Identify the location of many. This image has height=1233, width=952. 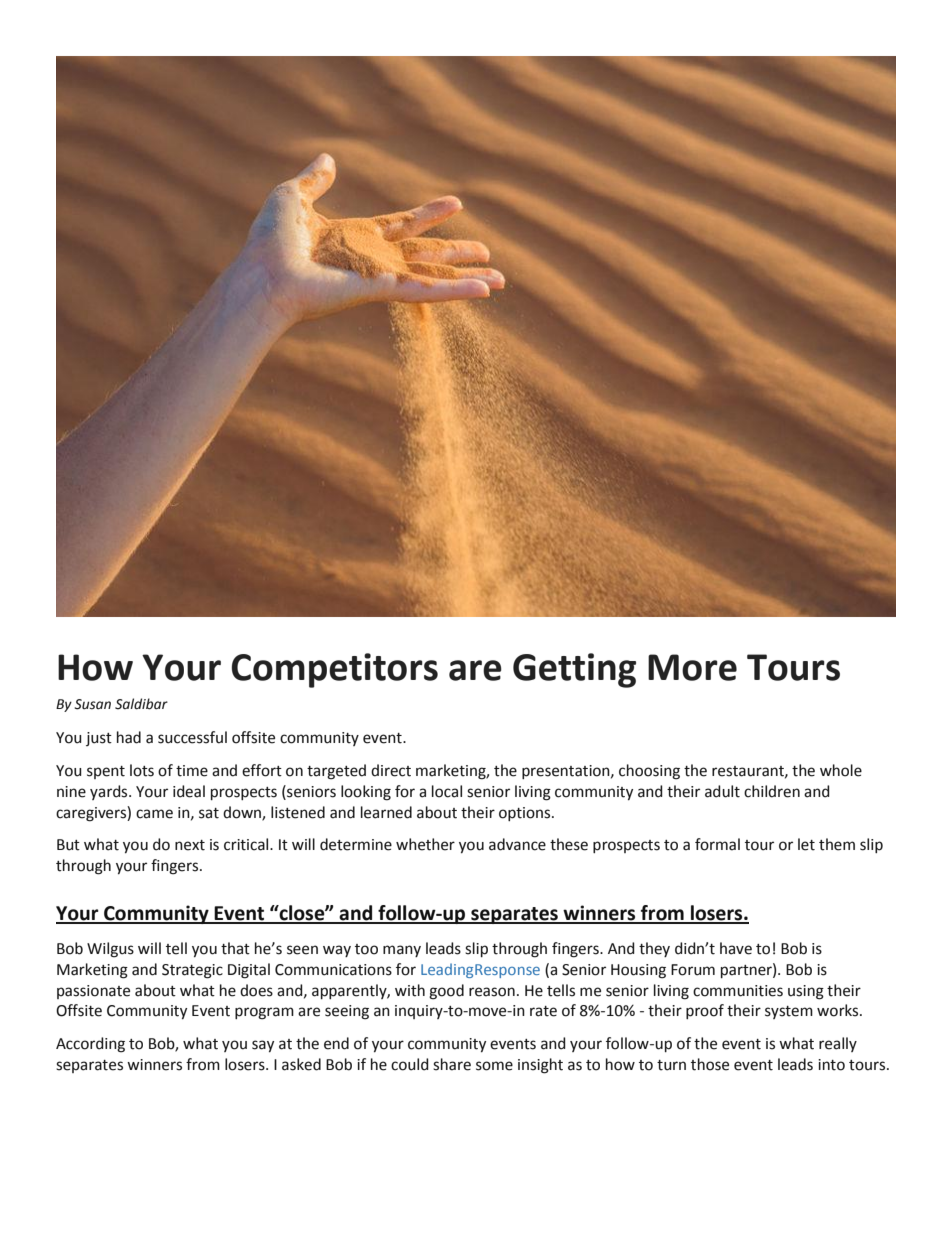
(402, 951).
